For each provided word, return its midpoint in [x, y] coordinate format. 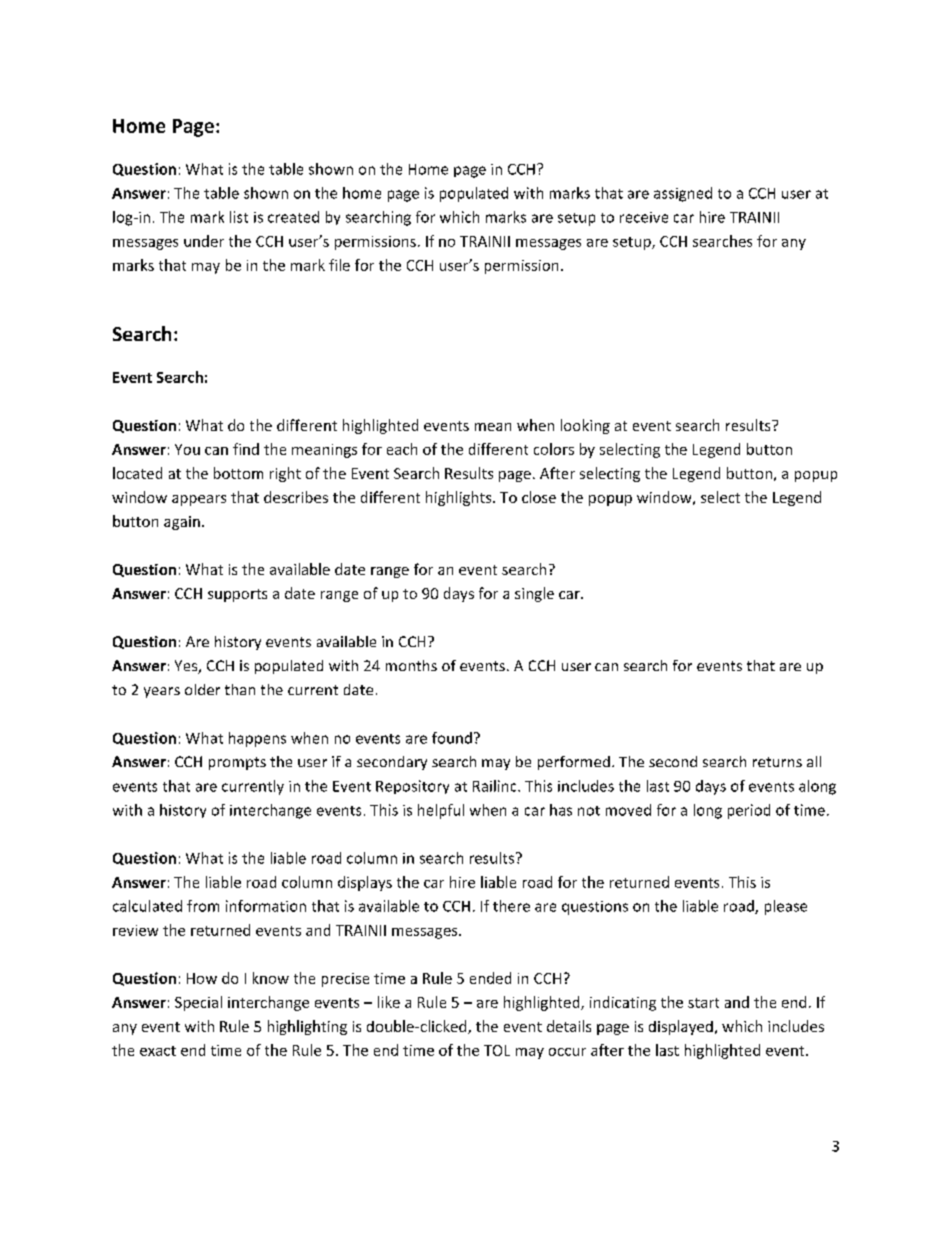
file [339, 265]
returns [777, 762]
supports [237, 595]
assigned [683, 194]
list [239, 217]
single [534, 594]
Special [198, 1003]
